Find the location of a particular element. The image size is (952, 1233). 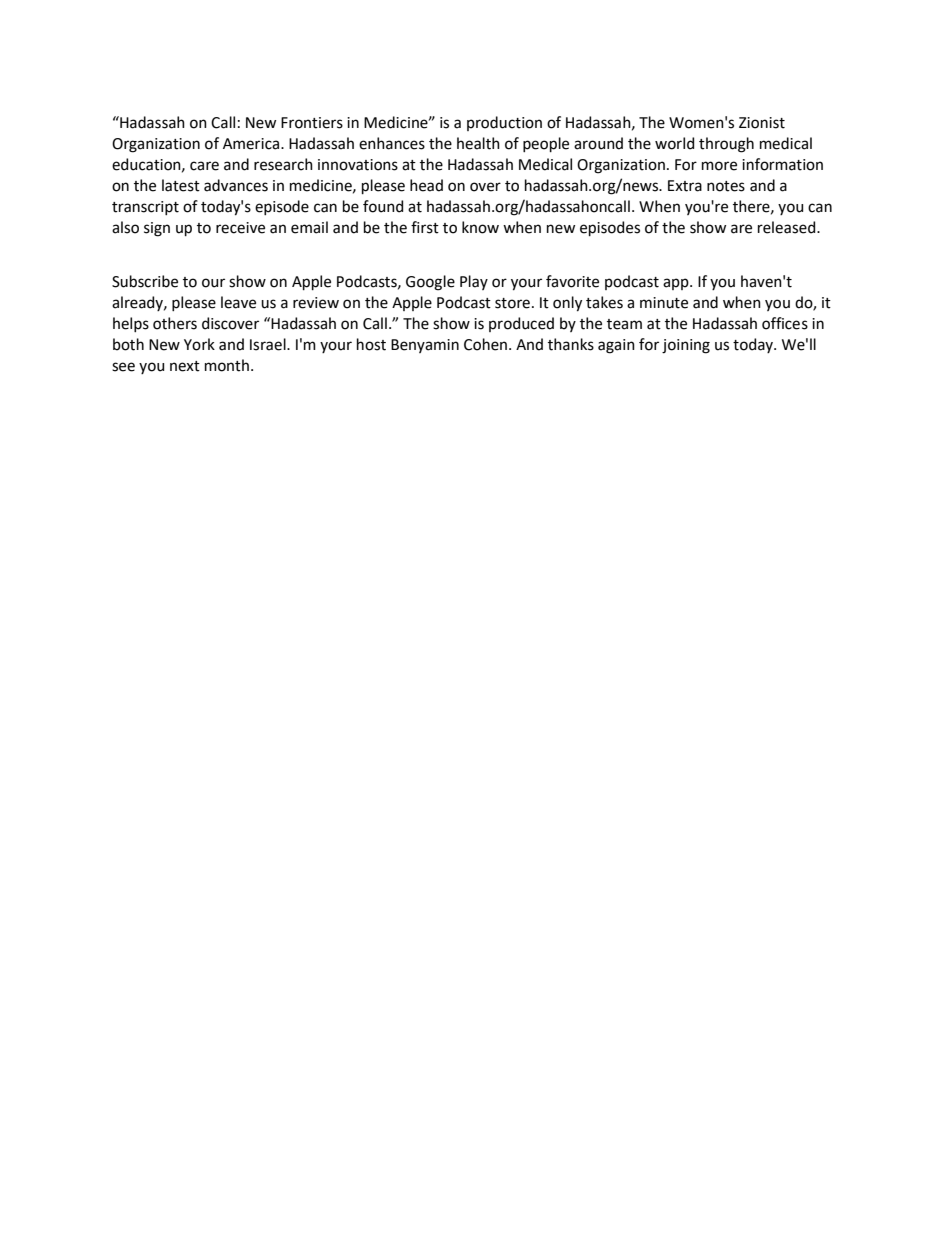

joining is located at coordinates (686, 346).
